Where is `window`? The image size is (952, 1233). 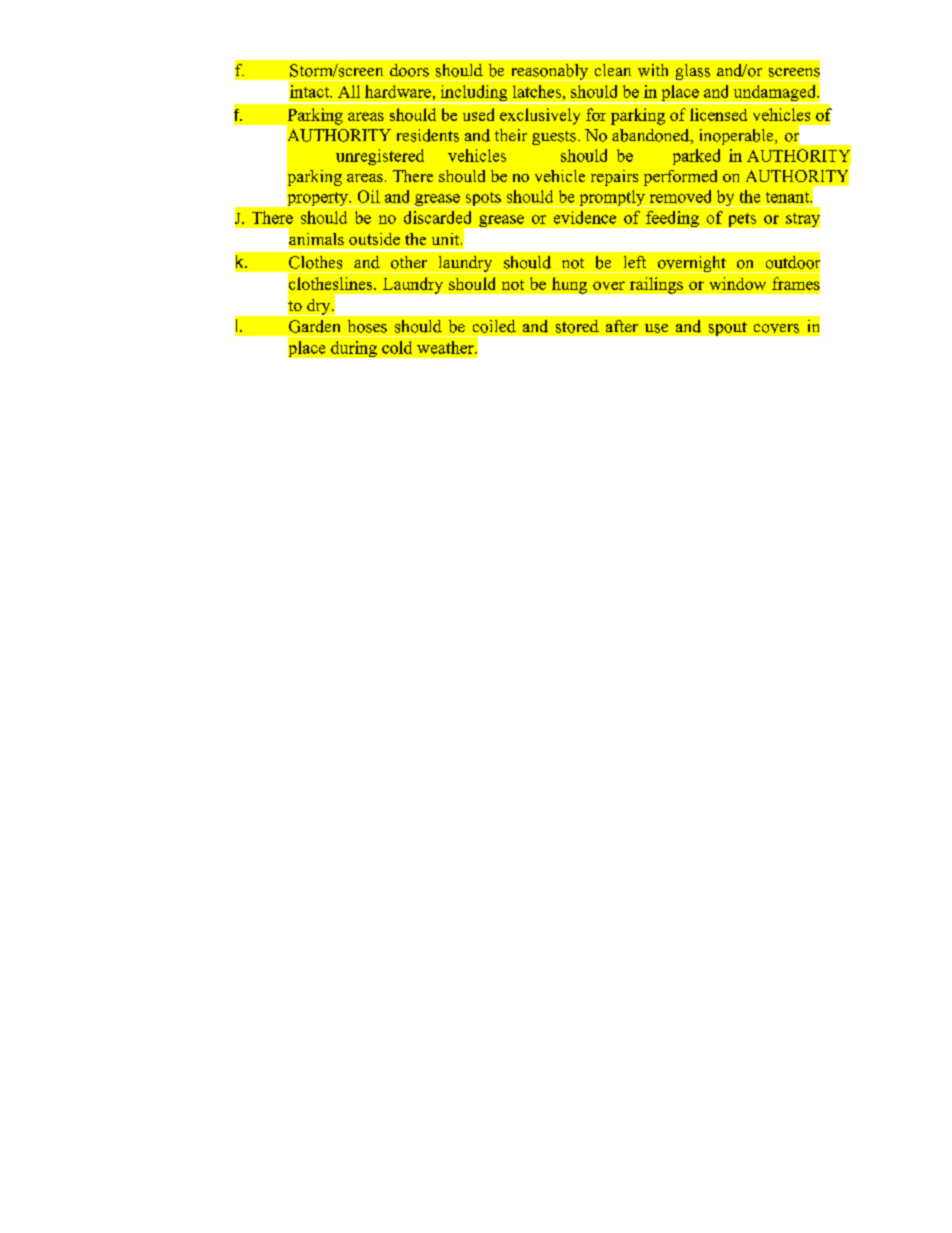
window is located at coordinates (738, 283).
